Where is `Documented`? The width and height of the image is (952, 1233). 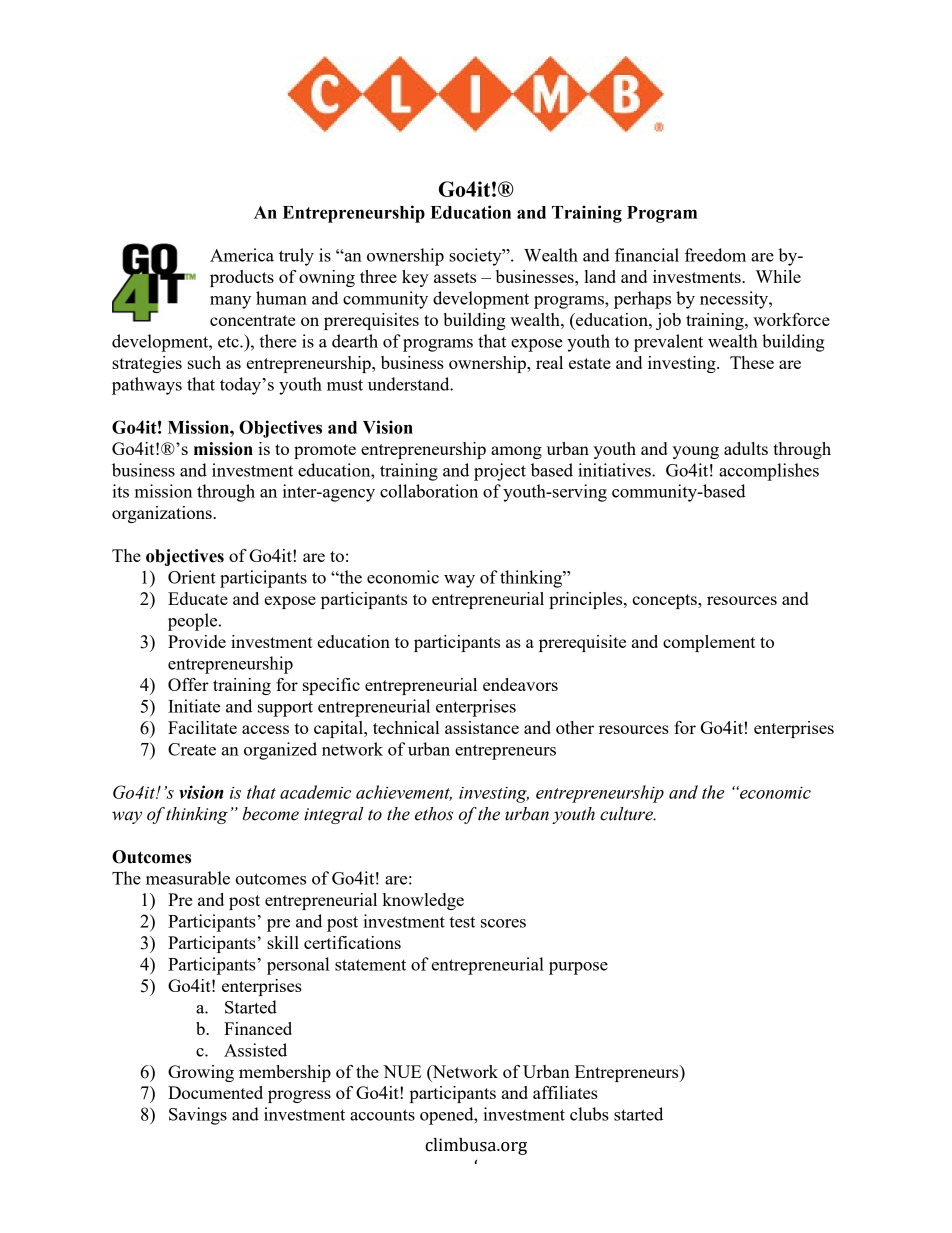 Documented is located at coordinates (215, 1092).
